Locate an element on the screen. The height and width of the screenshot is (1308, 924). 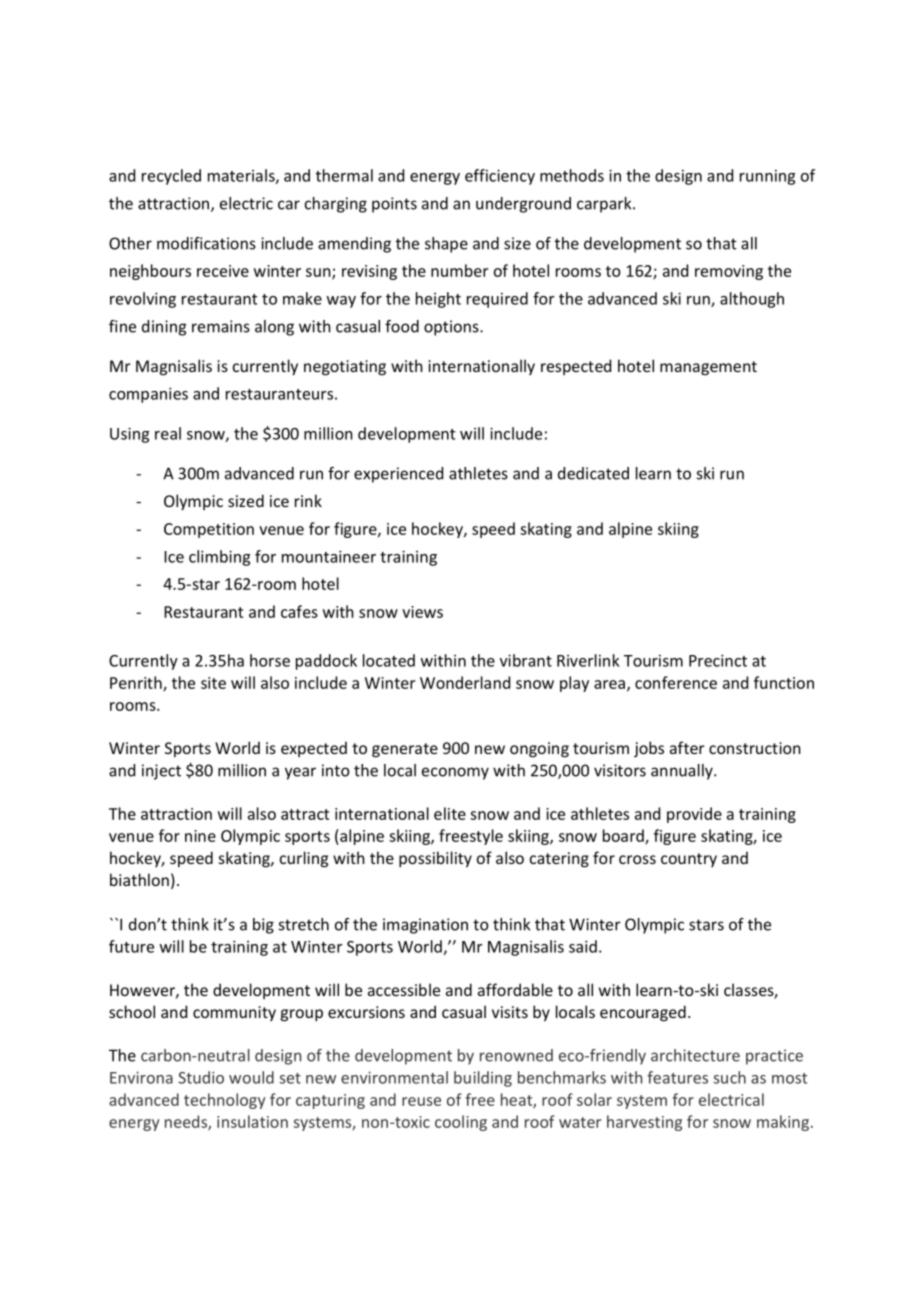
recycled is located at coordinates (171, 177).
